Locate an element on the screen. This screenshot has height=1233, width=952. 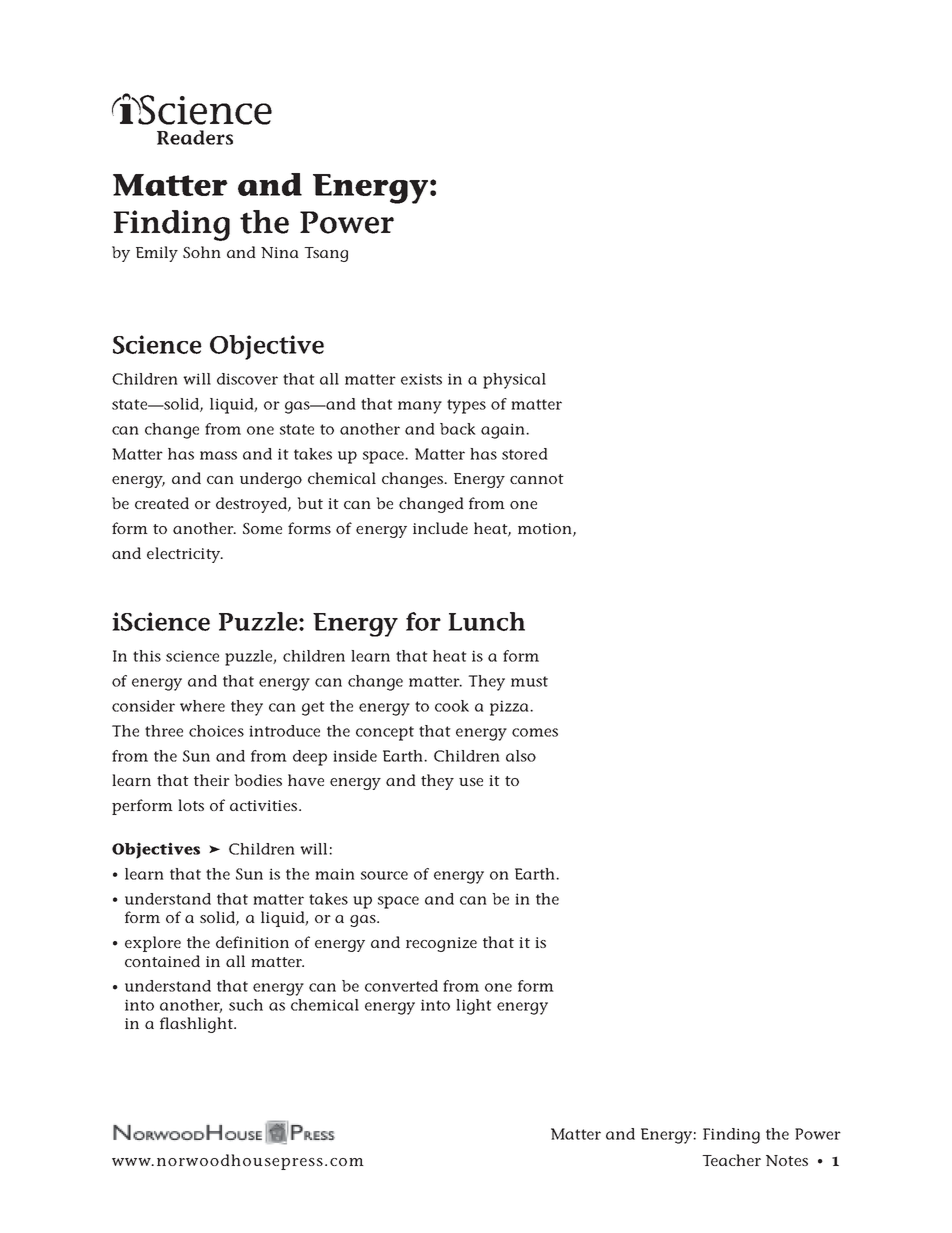
choices is located at coordinates (216, 731).
